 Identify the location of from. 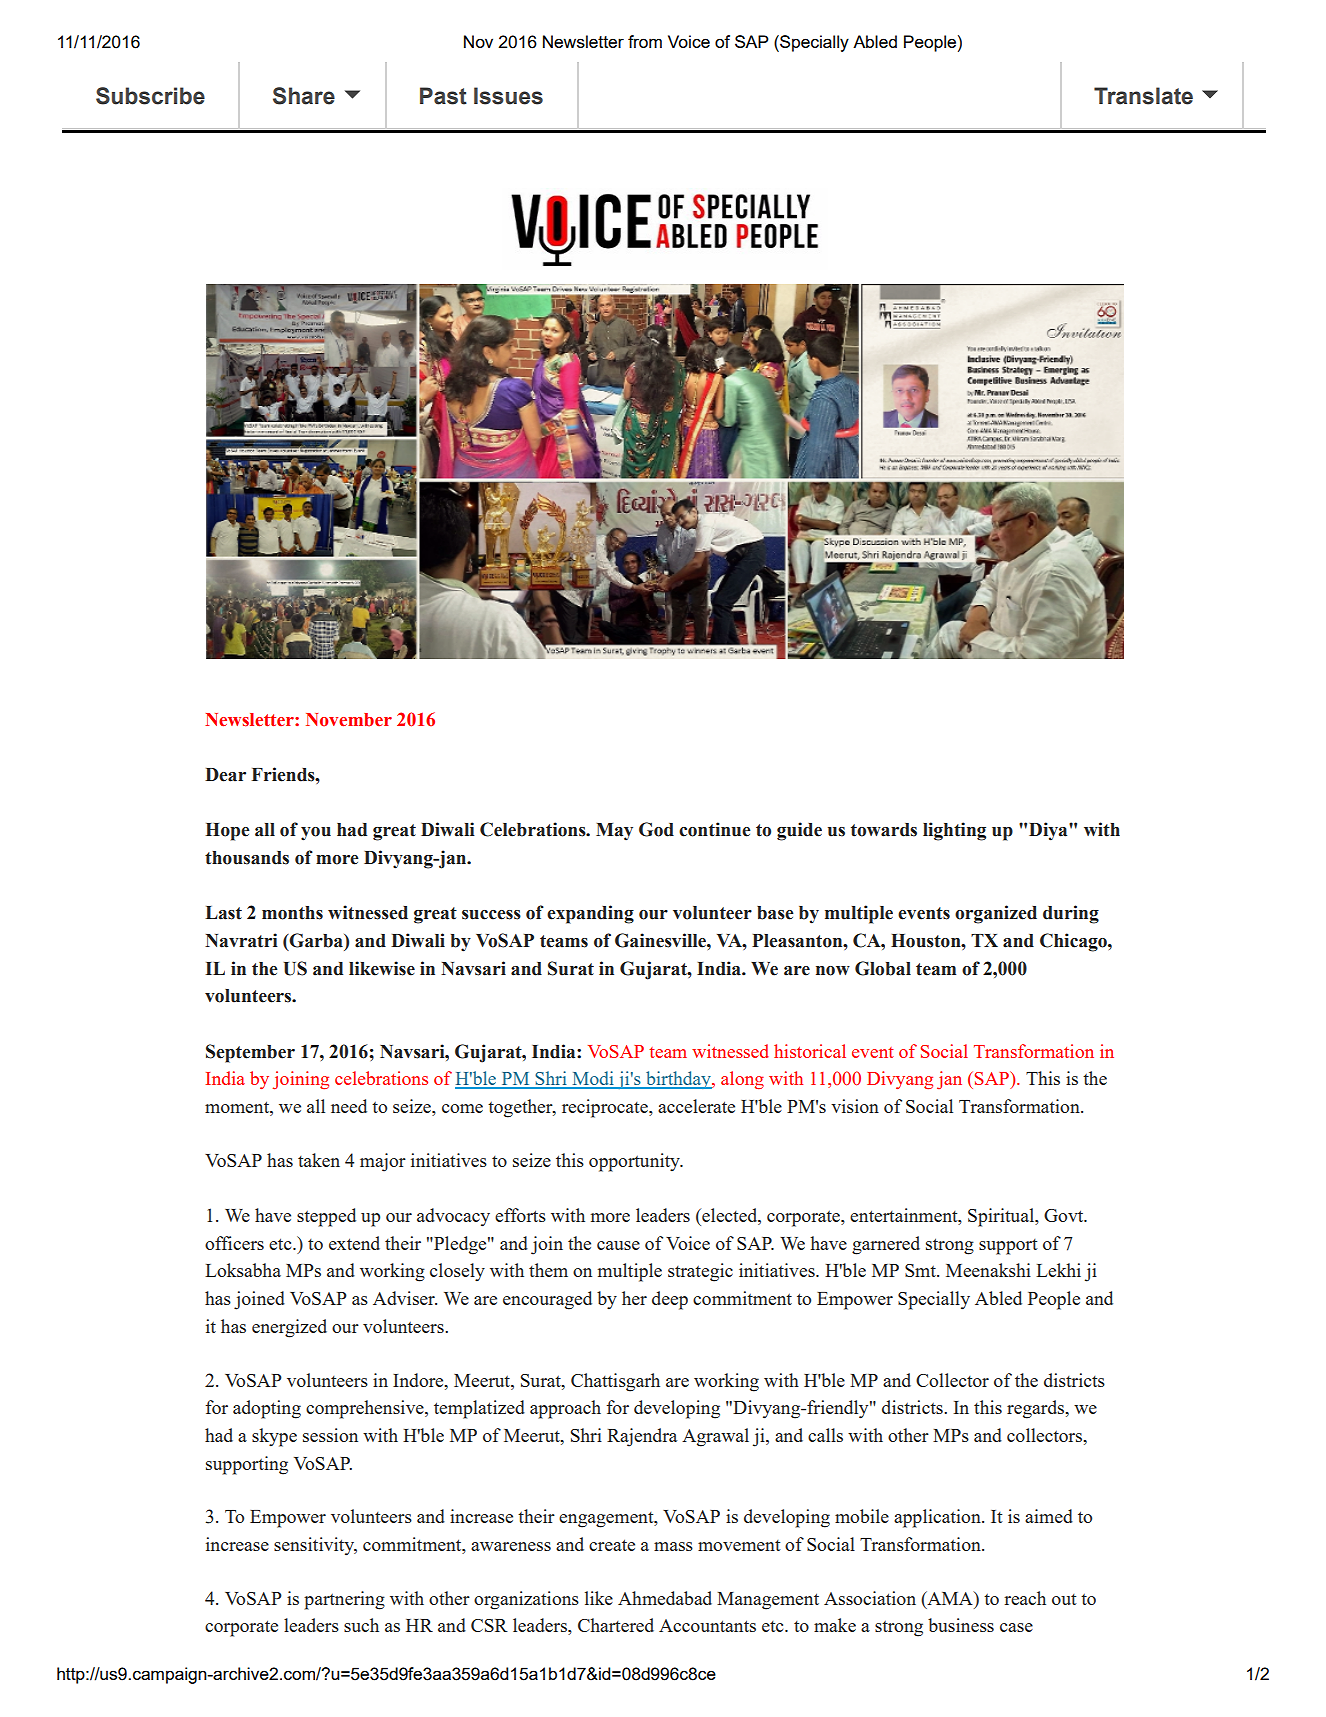
(645, 41).
